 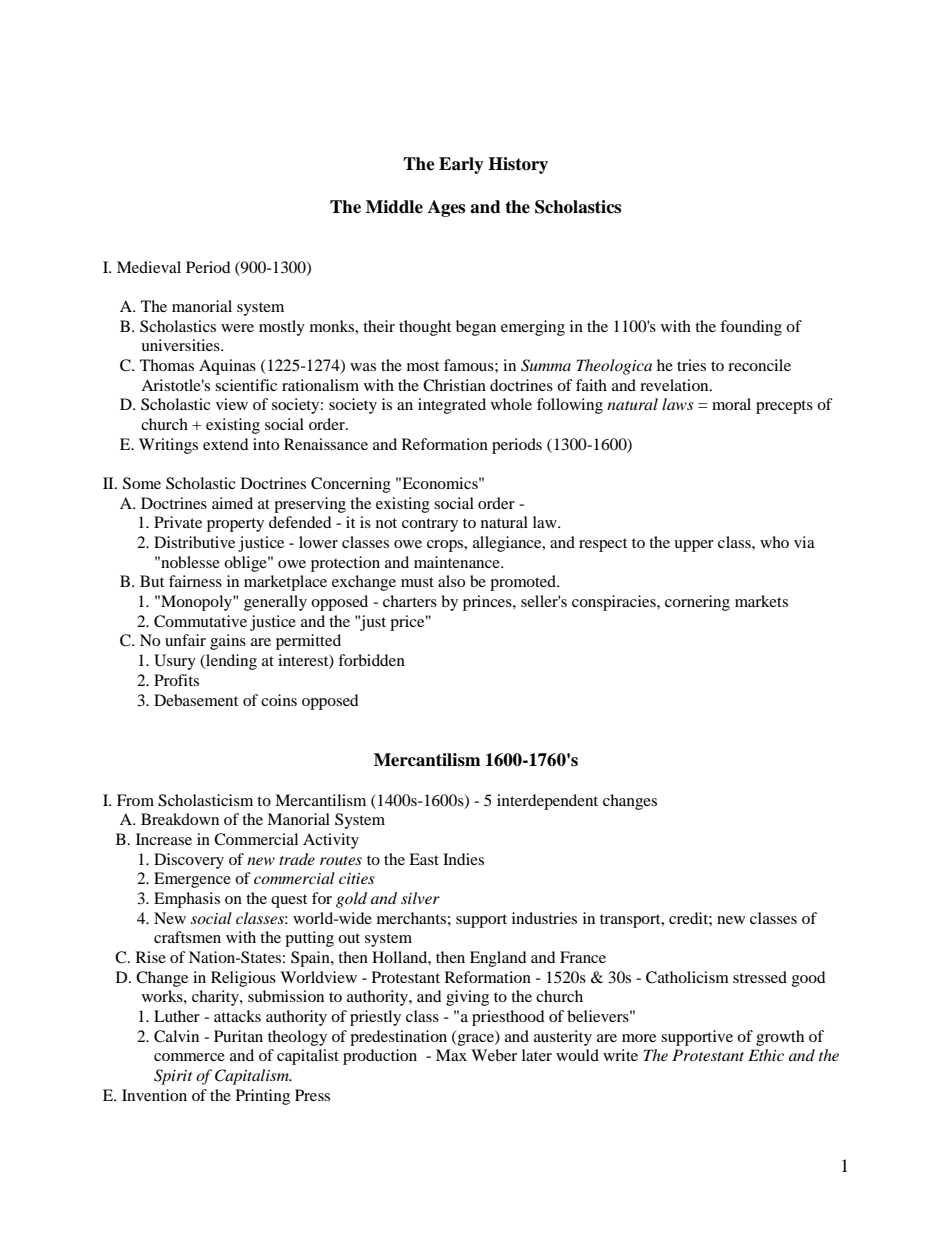 I want to click on stressed, so click(x=760, y=977).
